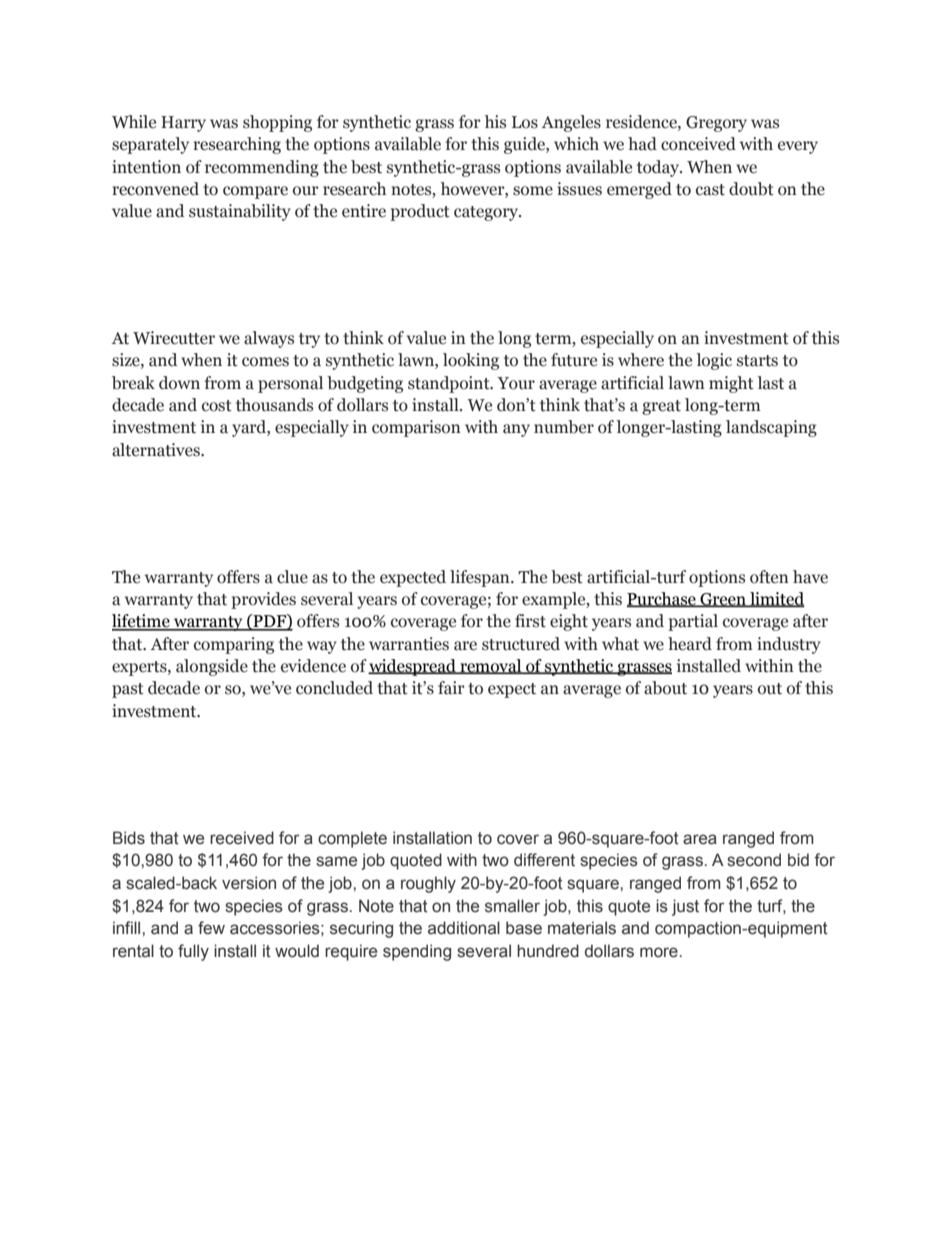 The width and height of the document is (952, 1233). Describe the element at coordinates (481, 578) in the document. I see `lifespan` at that location.
